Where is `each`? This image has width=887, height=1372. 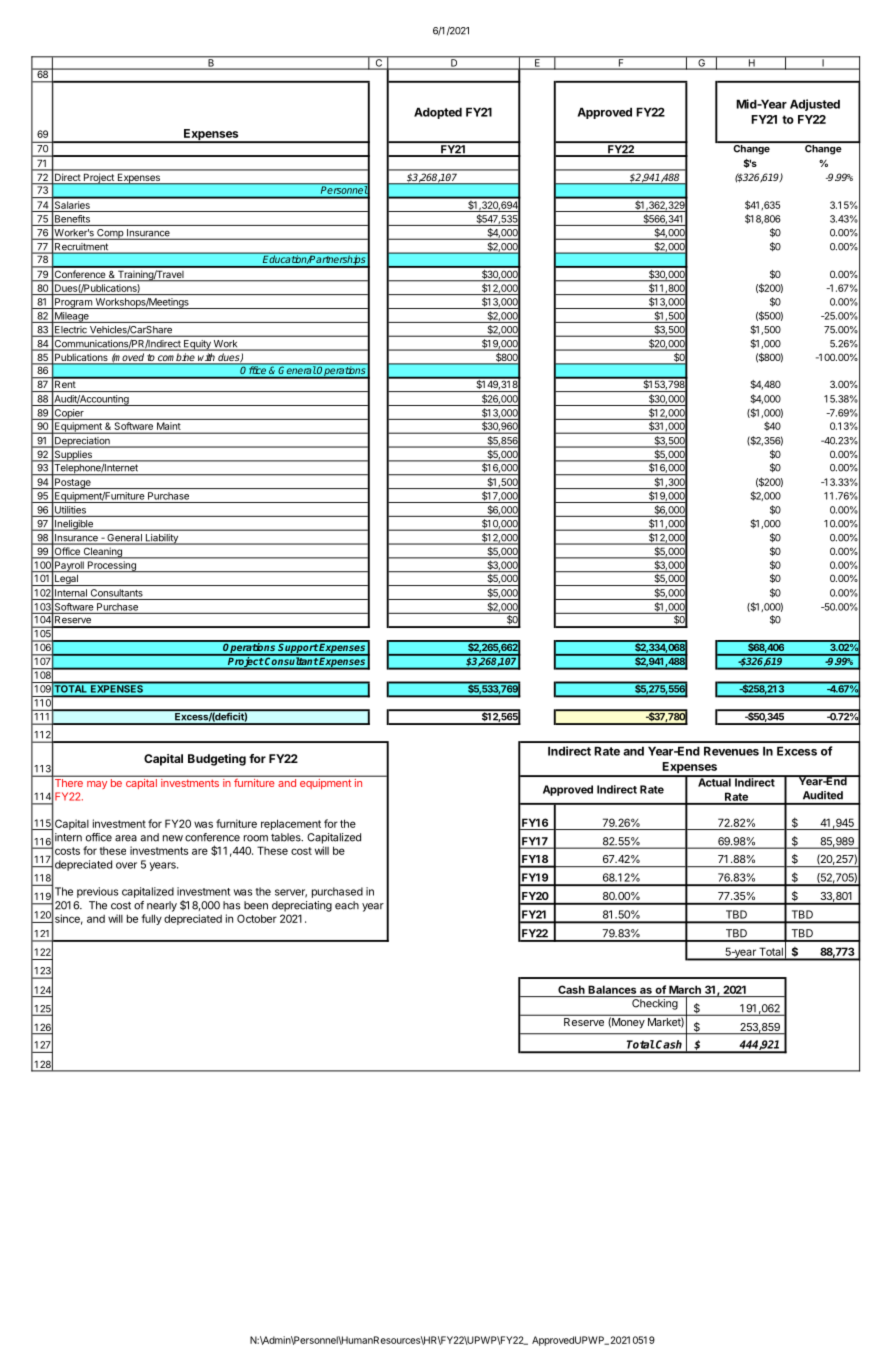 each is located at coordinates (347, 905).
